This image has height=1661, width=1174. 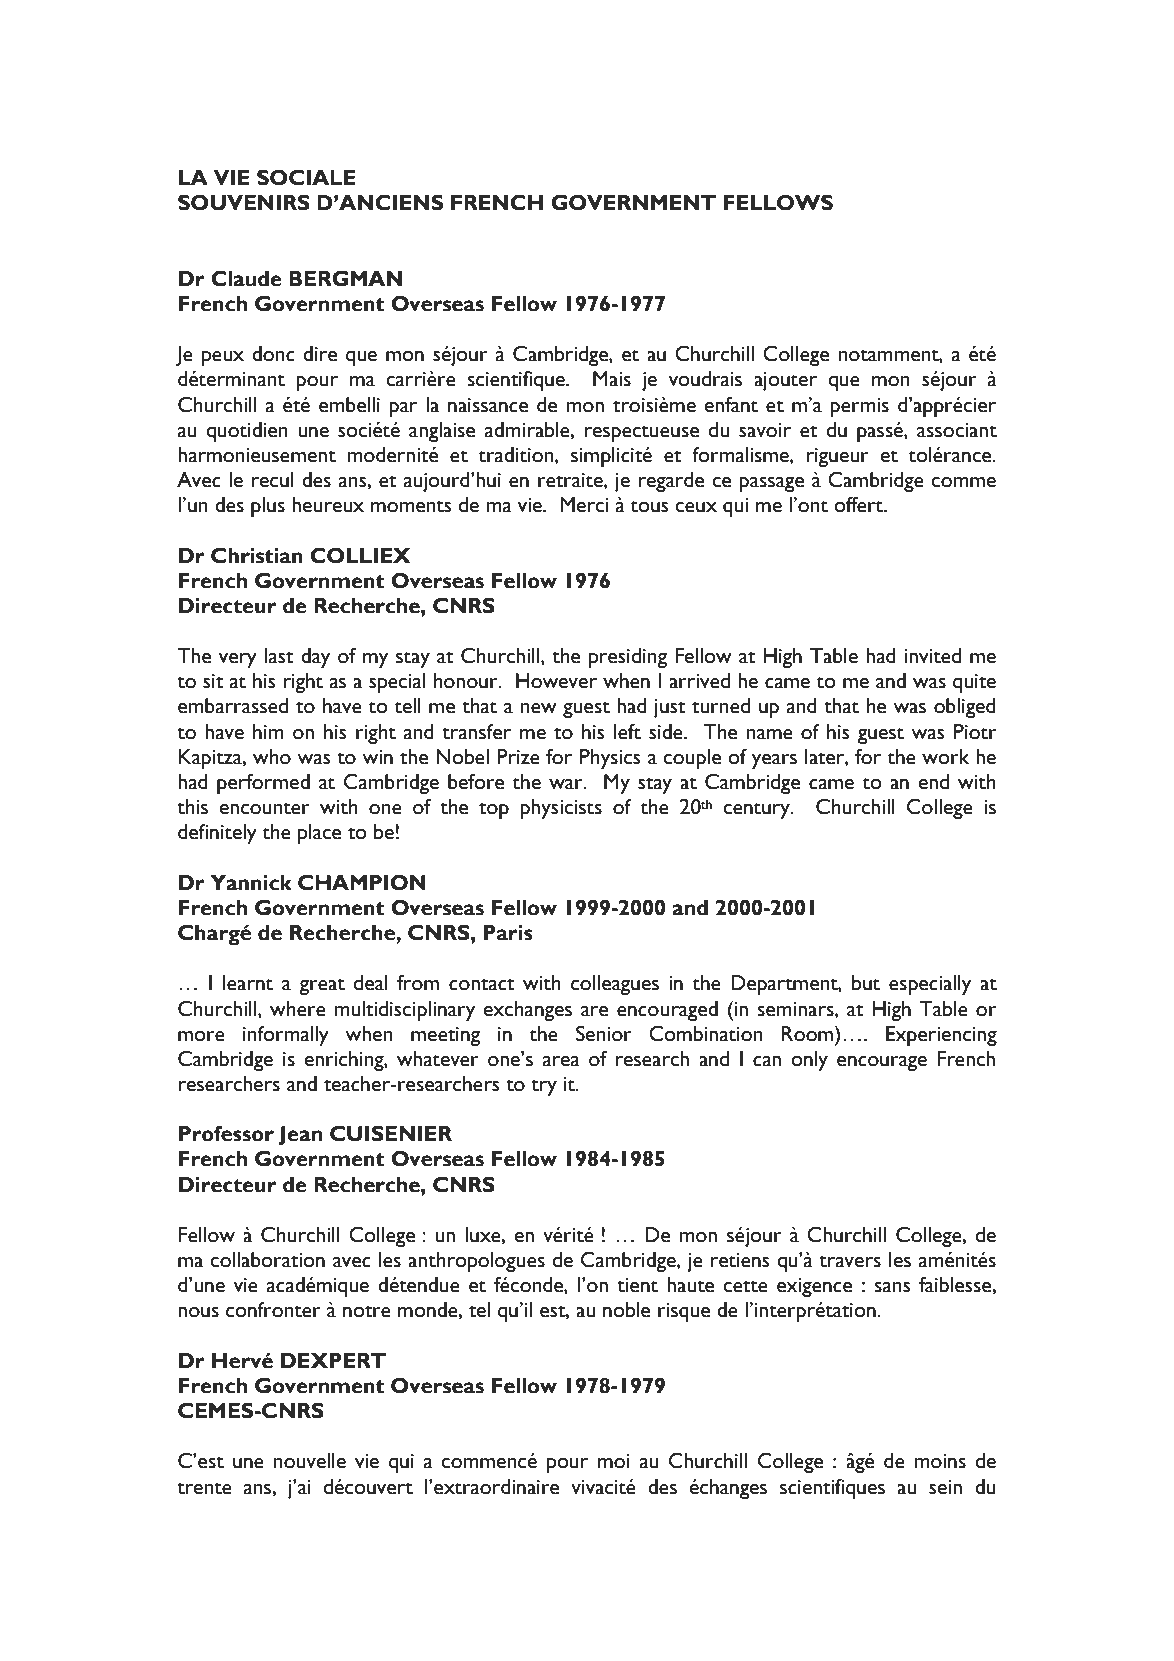 I want to click on Christian, so click(x=257, y=555).
